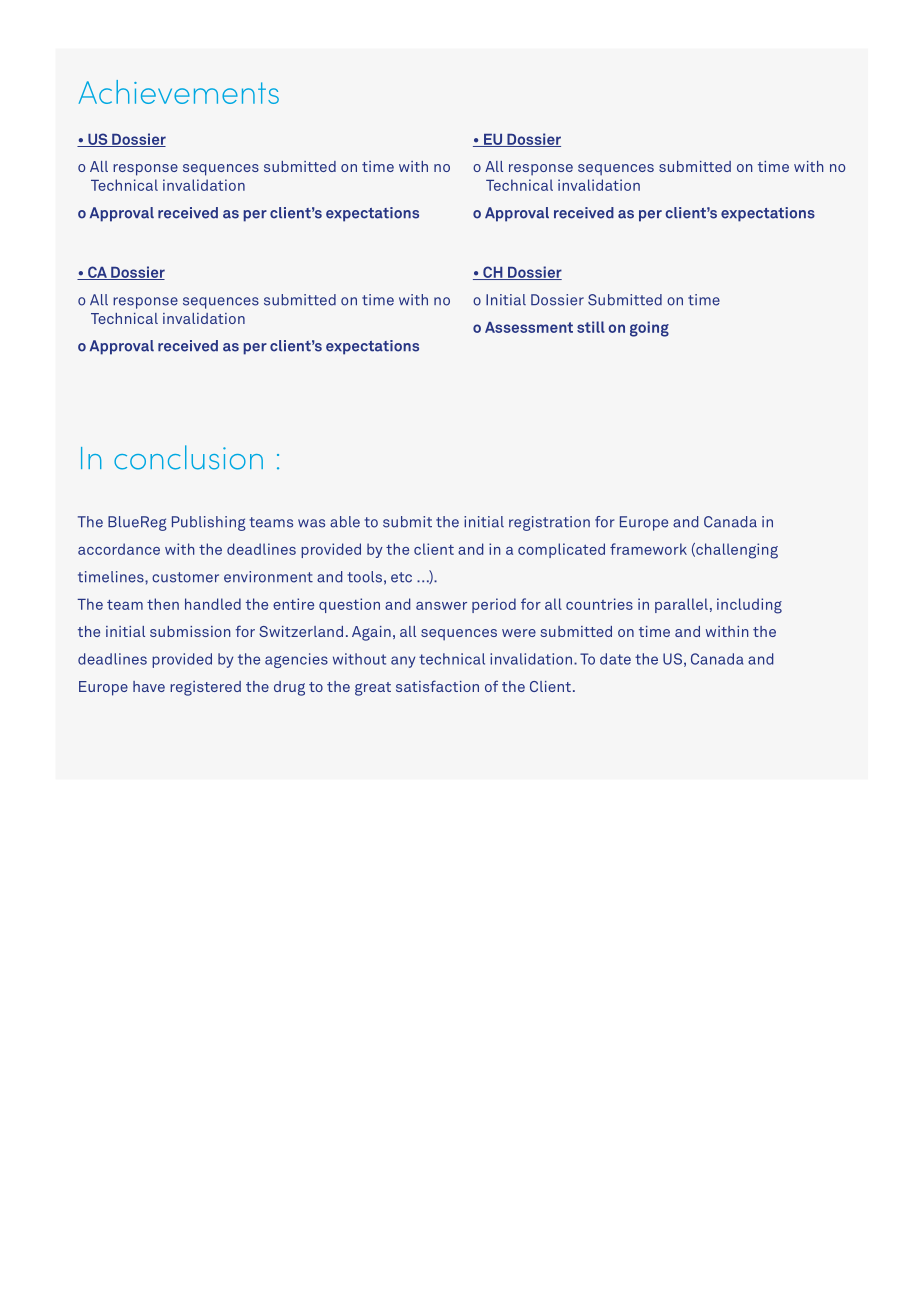 The height and width of the page is (1308, 924). I want to click on still, so click(591, 327).
